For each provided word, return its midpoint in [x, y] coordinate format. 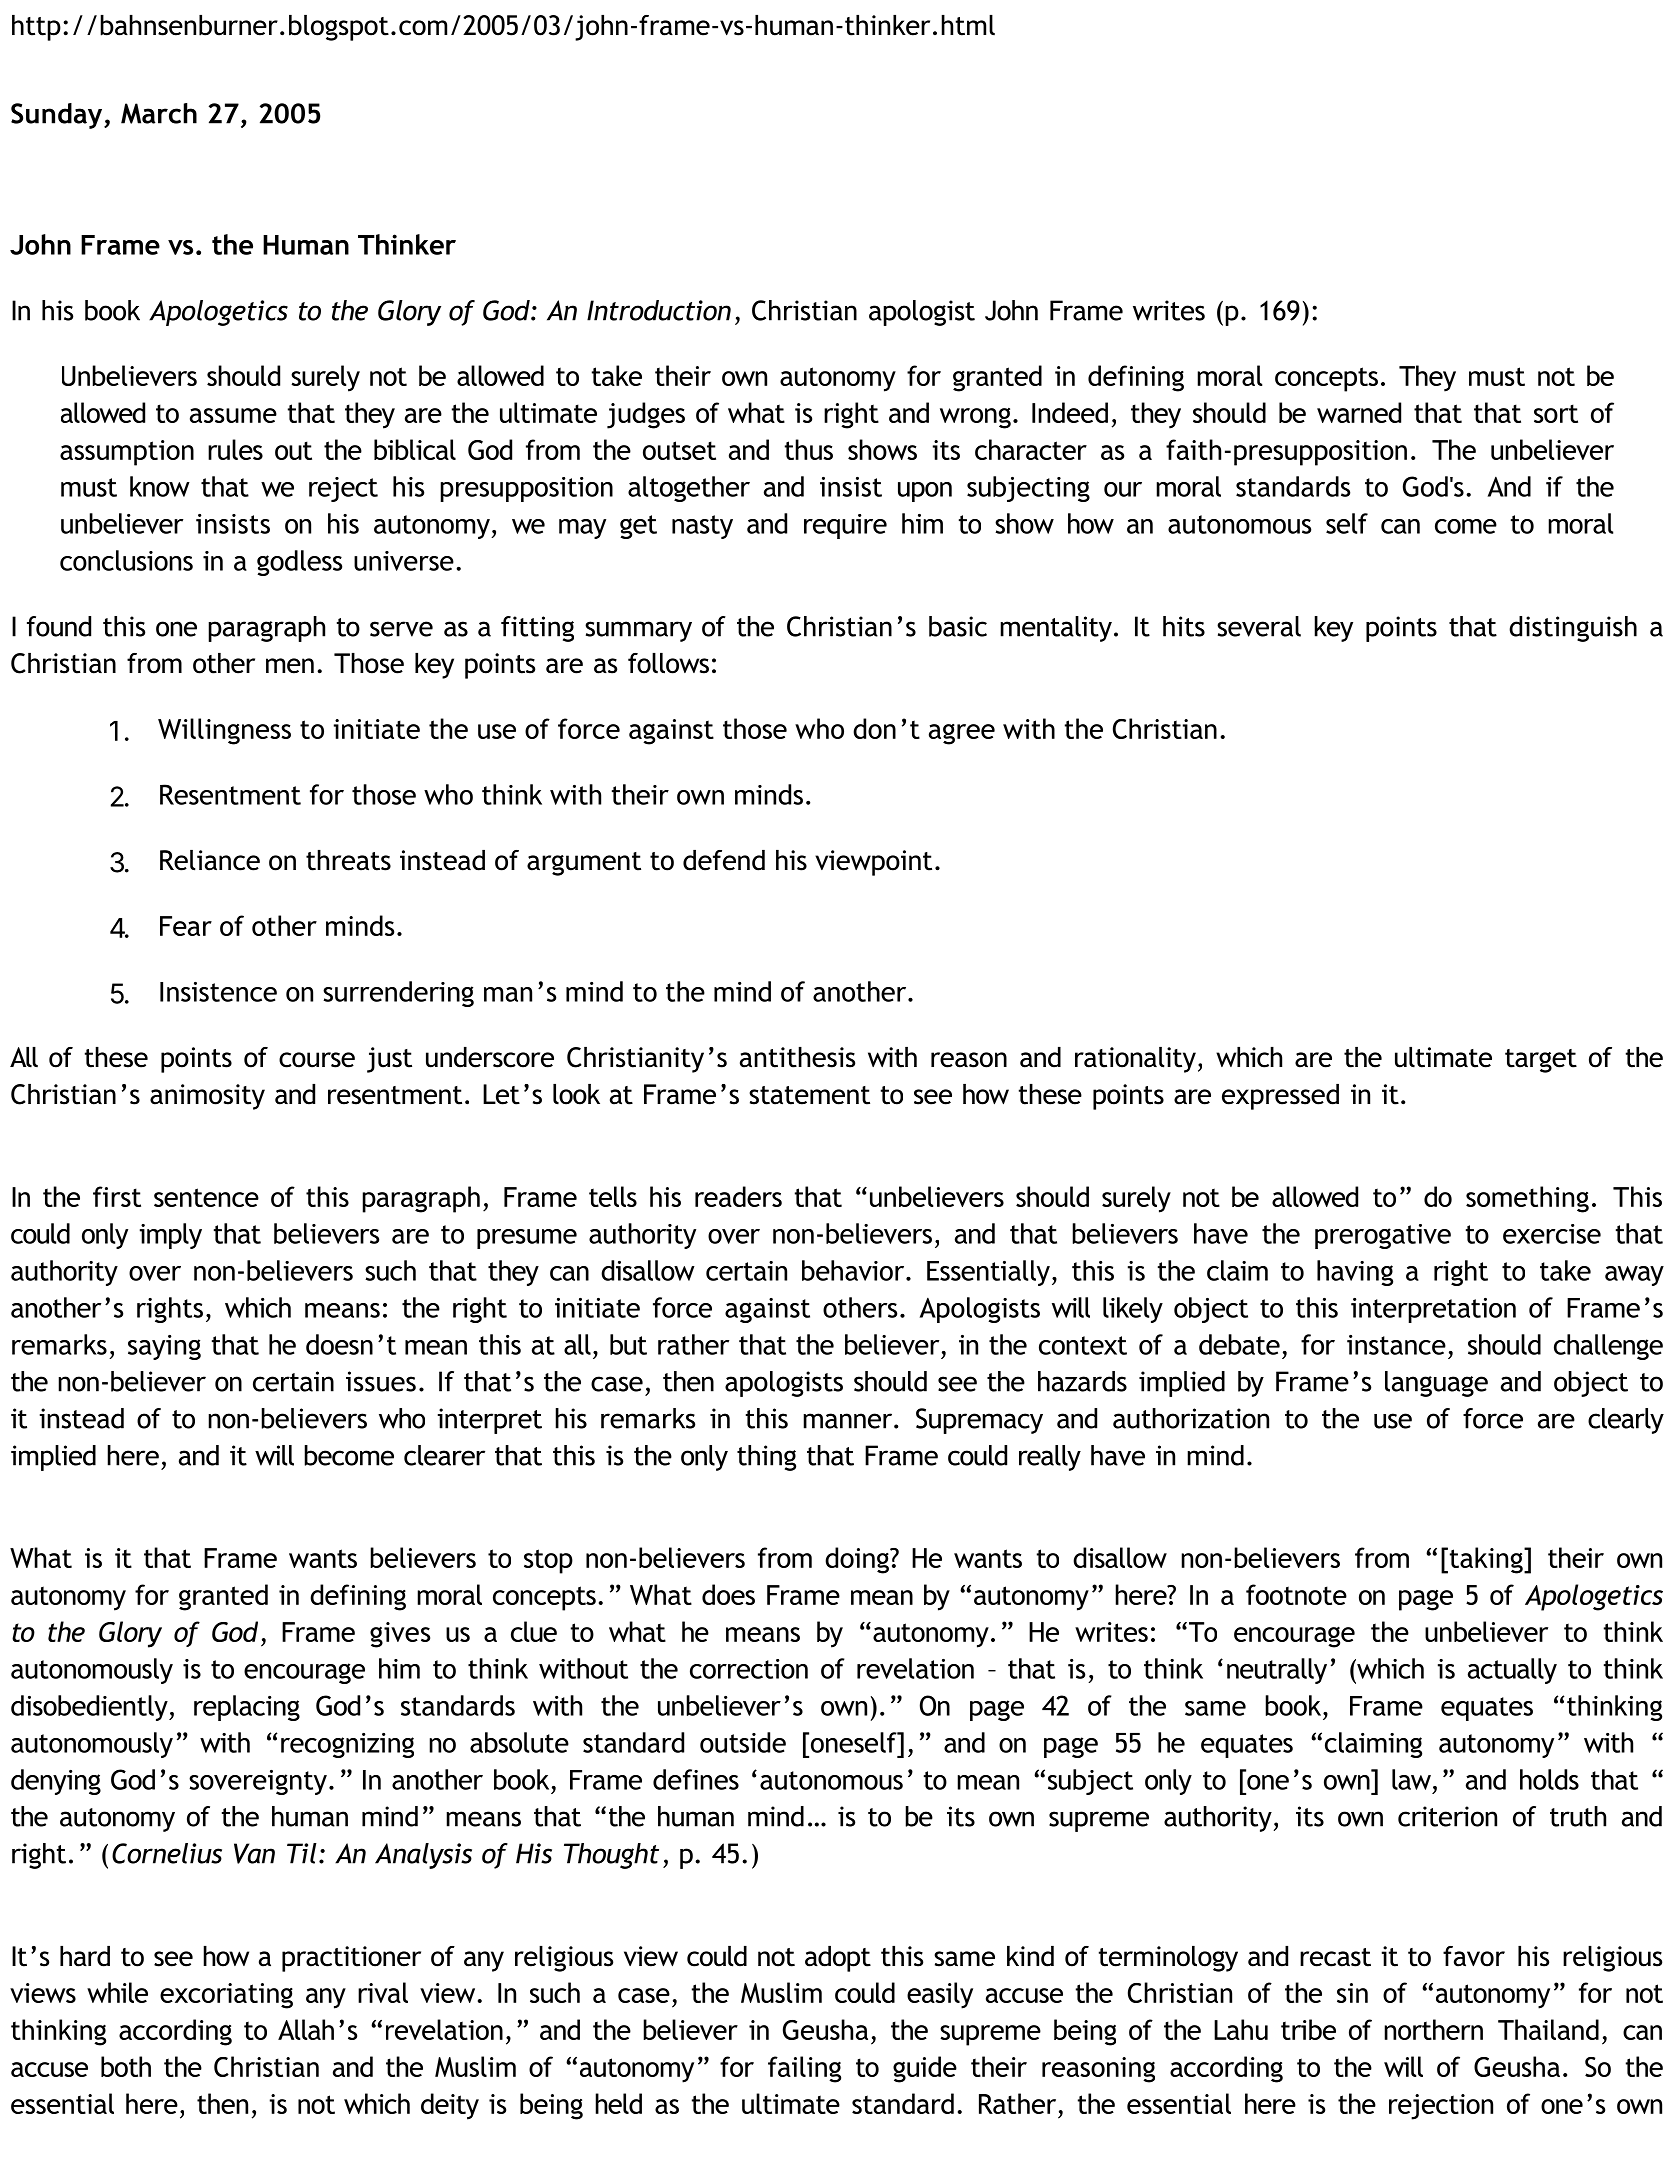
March [159, 113]
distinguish [1573, 629]
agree [962, 734]
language [1436, 1384]
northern [1433, 2029]
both [126, 2066]
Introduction [659, 310]
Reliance [210, 860]
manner [849, 1421]
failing [804, 2069]
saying [164, 1347]
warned [1359, 412]
